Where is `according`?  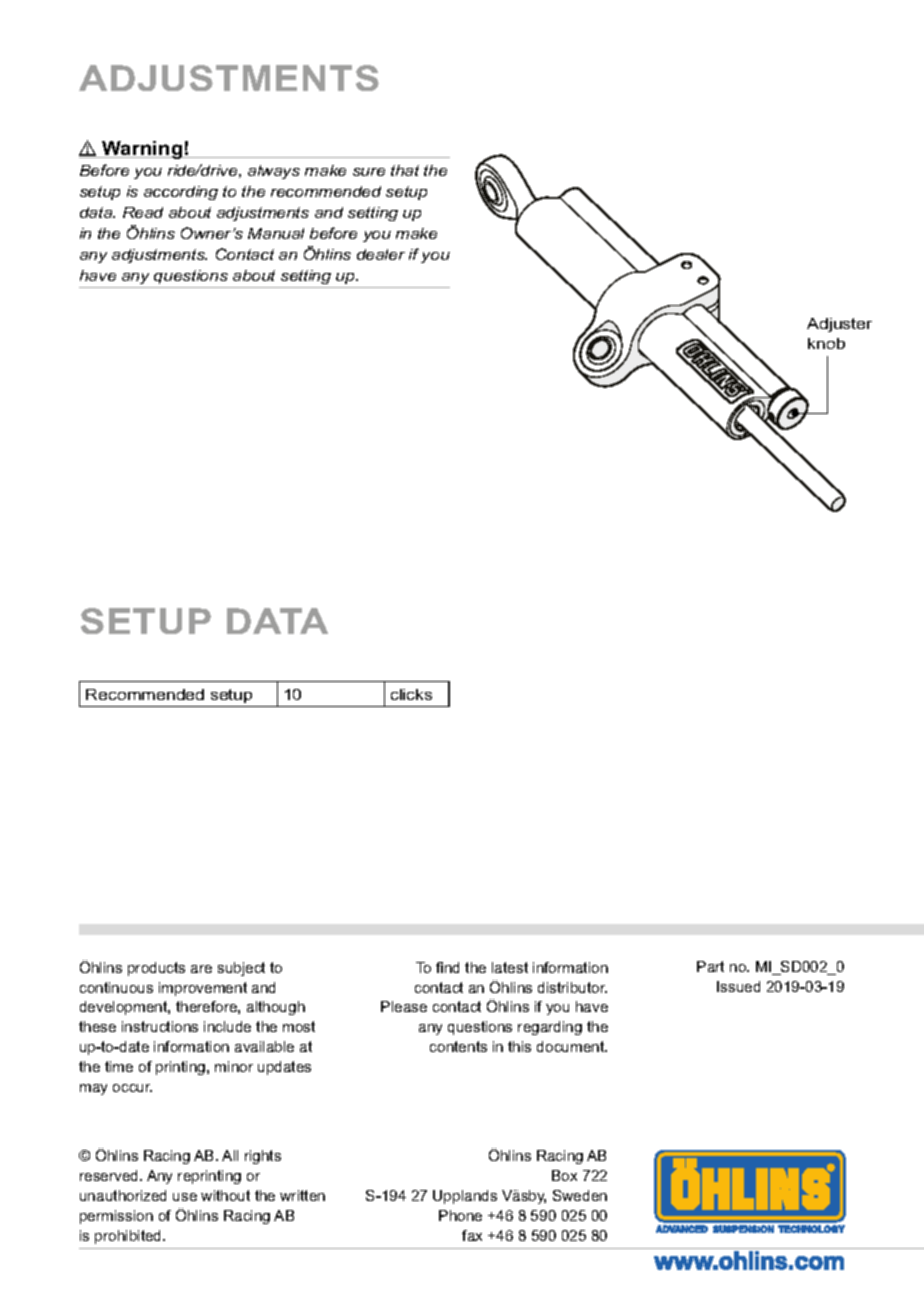
according is located at coordinates (181, 193).
